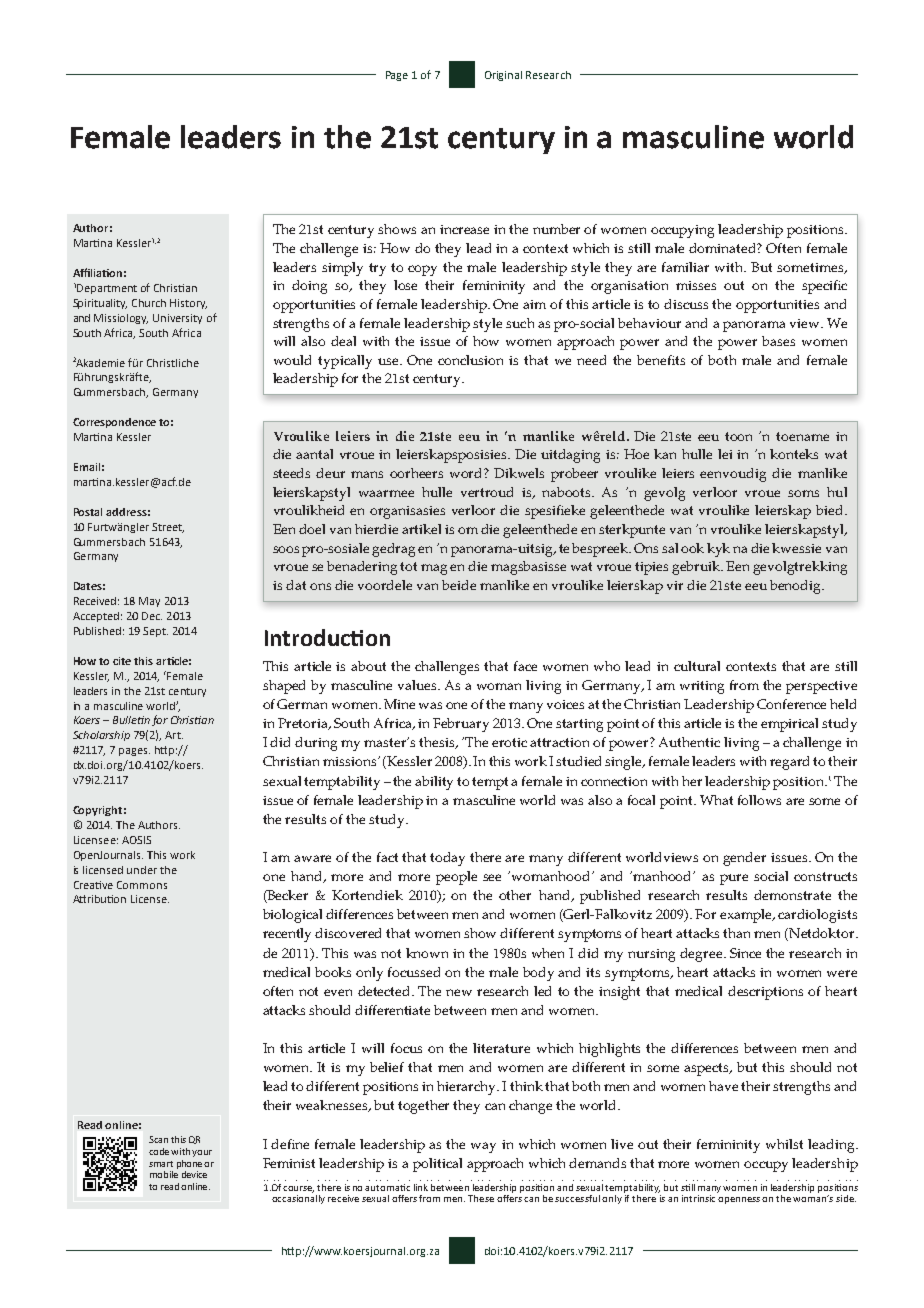  I want to click on History, so click(188, 304).
